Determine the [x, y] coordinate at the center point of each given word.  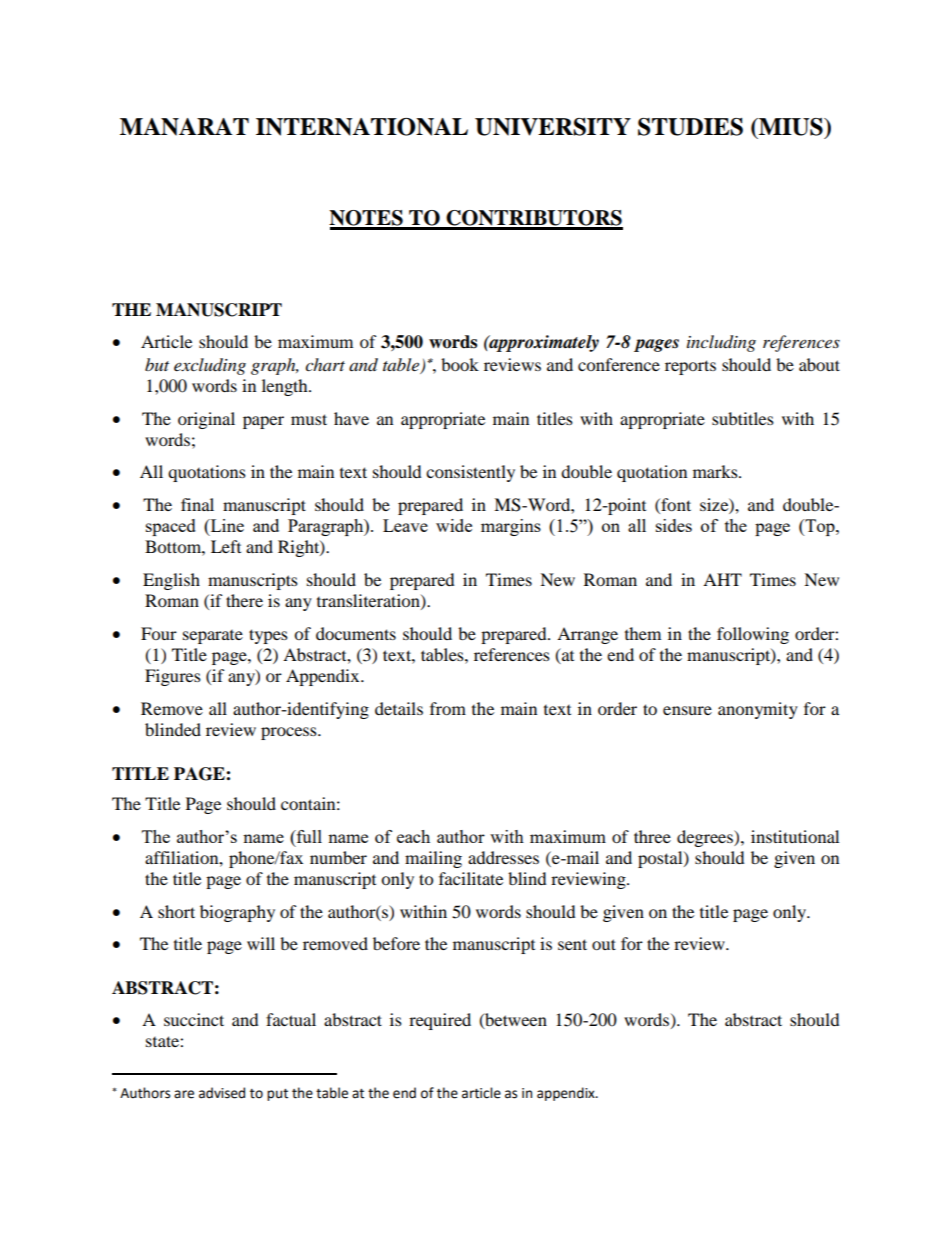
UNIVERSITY [553, 127]
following [753, 635]
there [244, 600]
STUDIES [690, 127]
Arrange [587, 635]
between [515, 1020]
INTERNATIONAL [362, 127]
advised [222, 1093]
